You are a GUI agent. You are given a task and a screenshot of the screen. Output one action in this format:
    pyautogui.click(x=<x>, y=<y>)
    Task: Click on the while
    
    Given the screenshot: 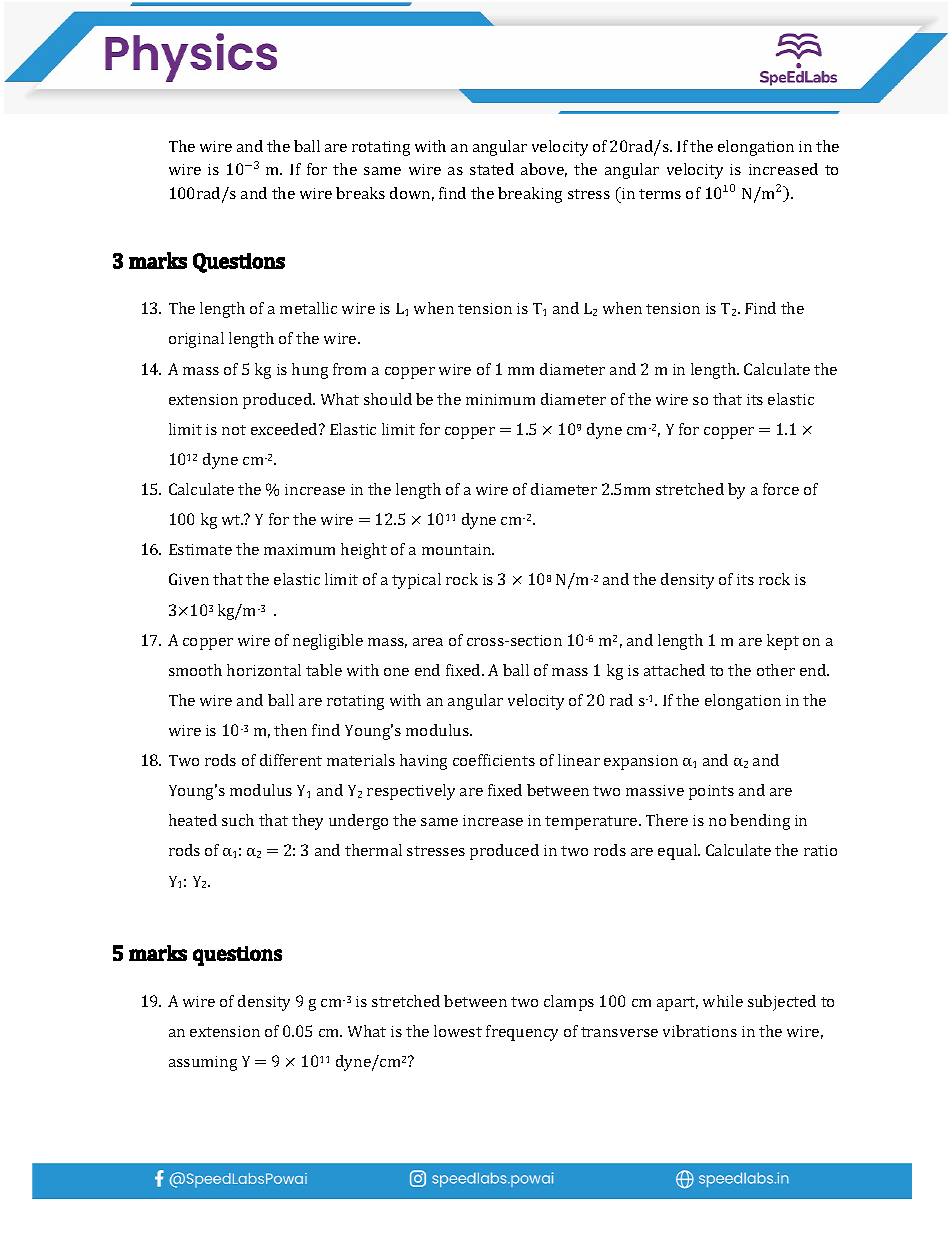 What is the action you would take?
    pyautogui.click(x=723, y=1001)
